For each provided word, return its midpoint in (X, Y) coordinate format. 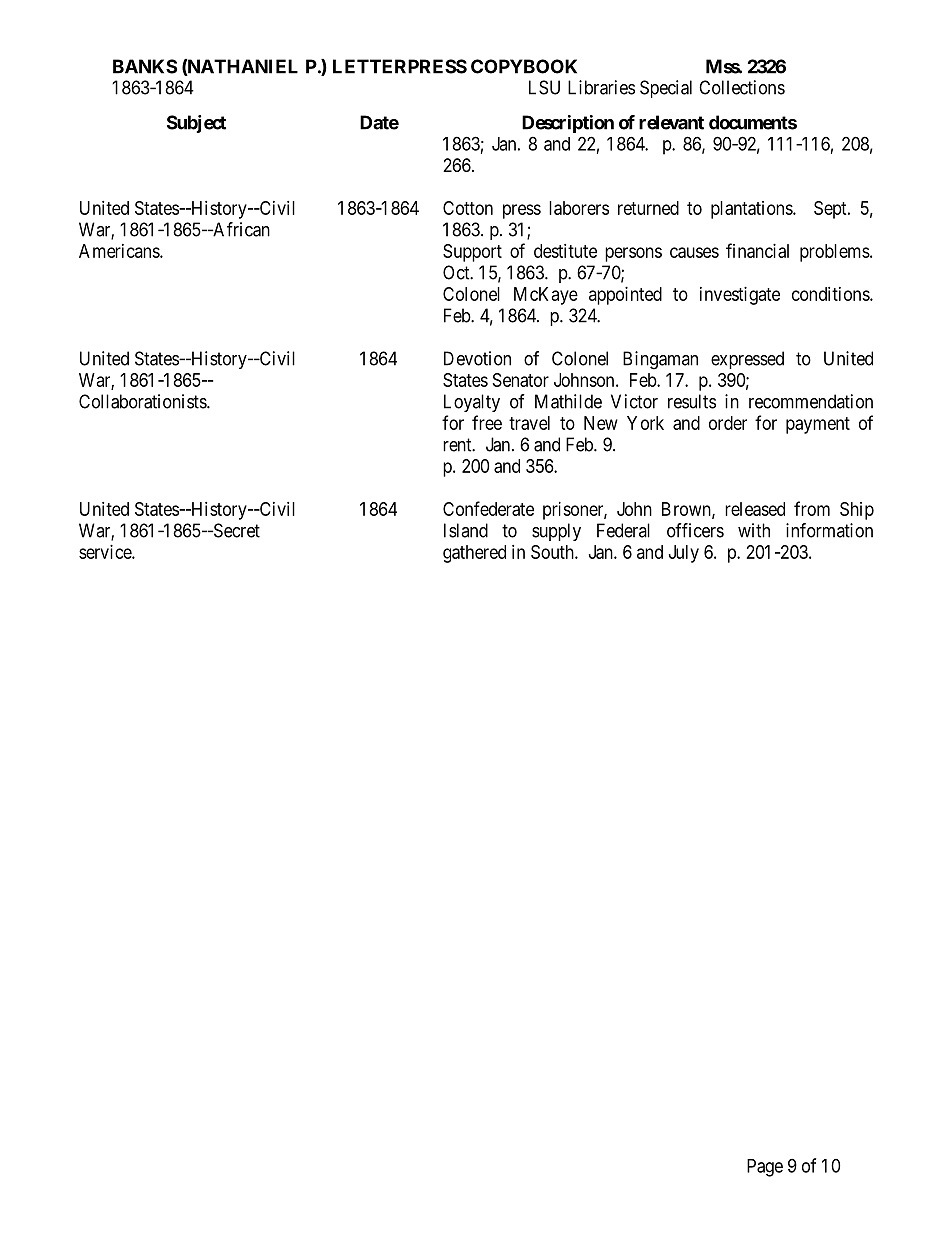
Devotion (477, 358)
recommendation (811, 401)
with (754, 530)
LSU (544, 87)
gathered (474, 554)
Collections (742, 87)
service (106, 552)
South (553, 552)
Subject (196, 124)
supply (556, 532)
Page (765, 1168)
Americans (120, 251)
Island (466, 530)
